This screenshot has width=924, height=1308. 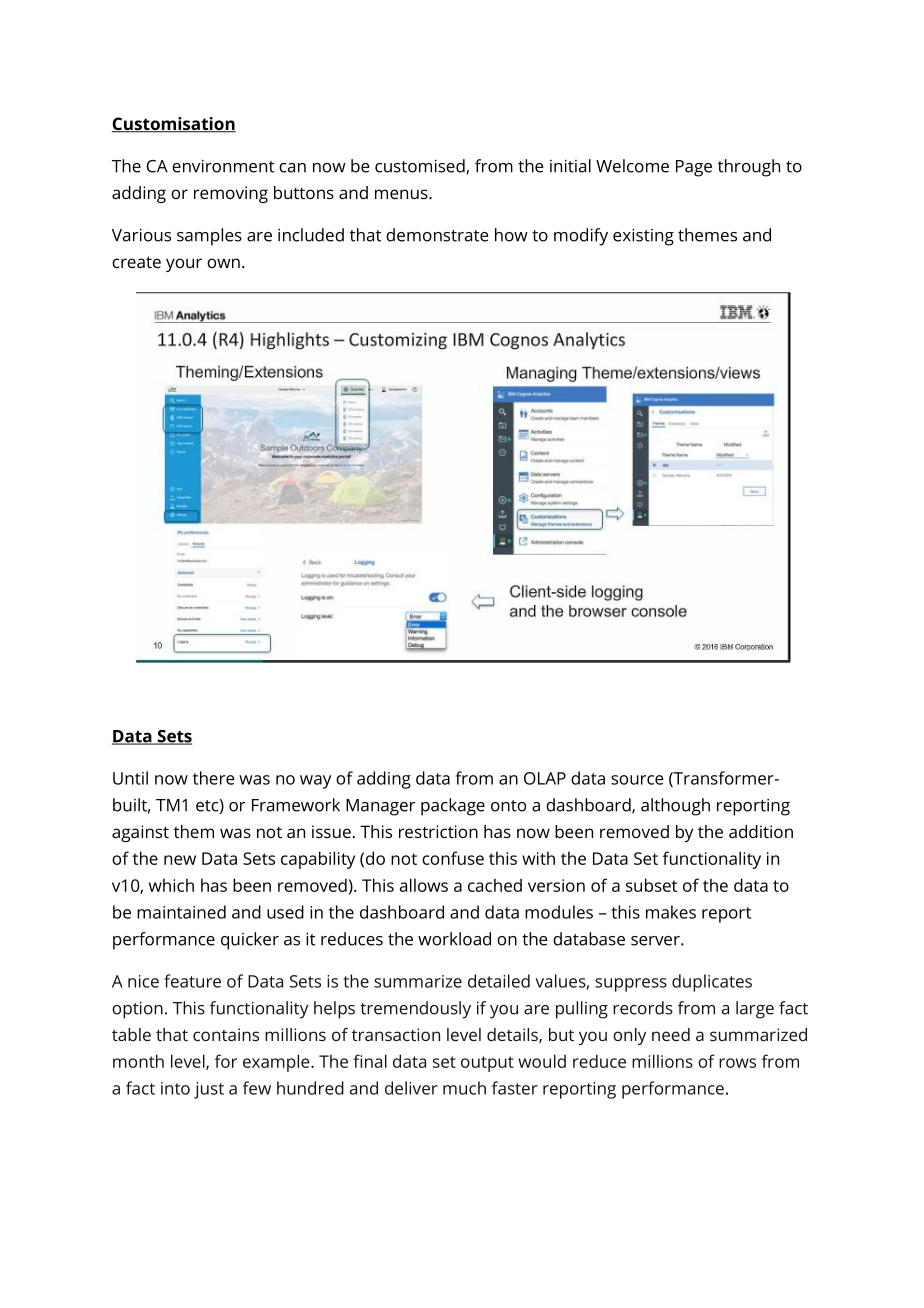 What do you see at coordinates (223, 166) in the screenshot?
I see `environment` at bounding box center [223, 166].
